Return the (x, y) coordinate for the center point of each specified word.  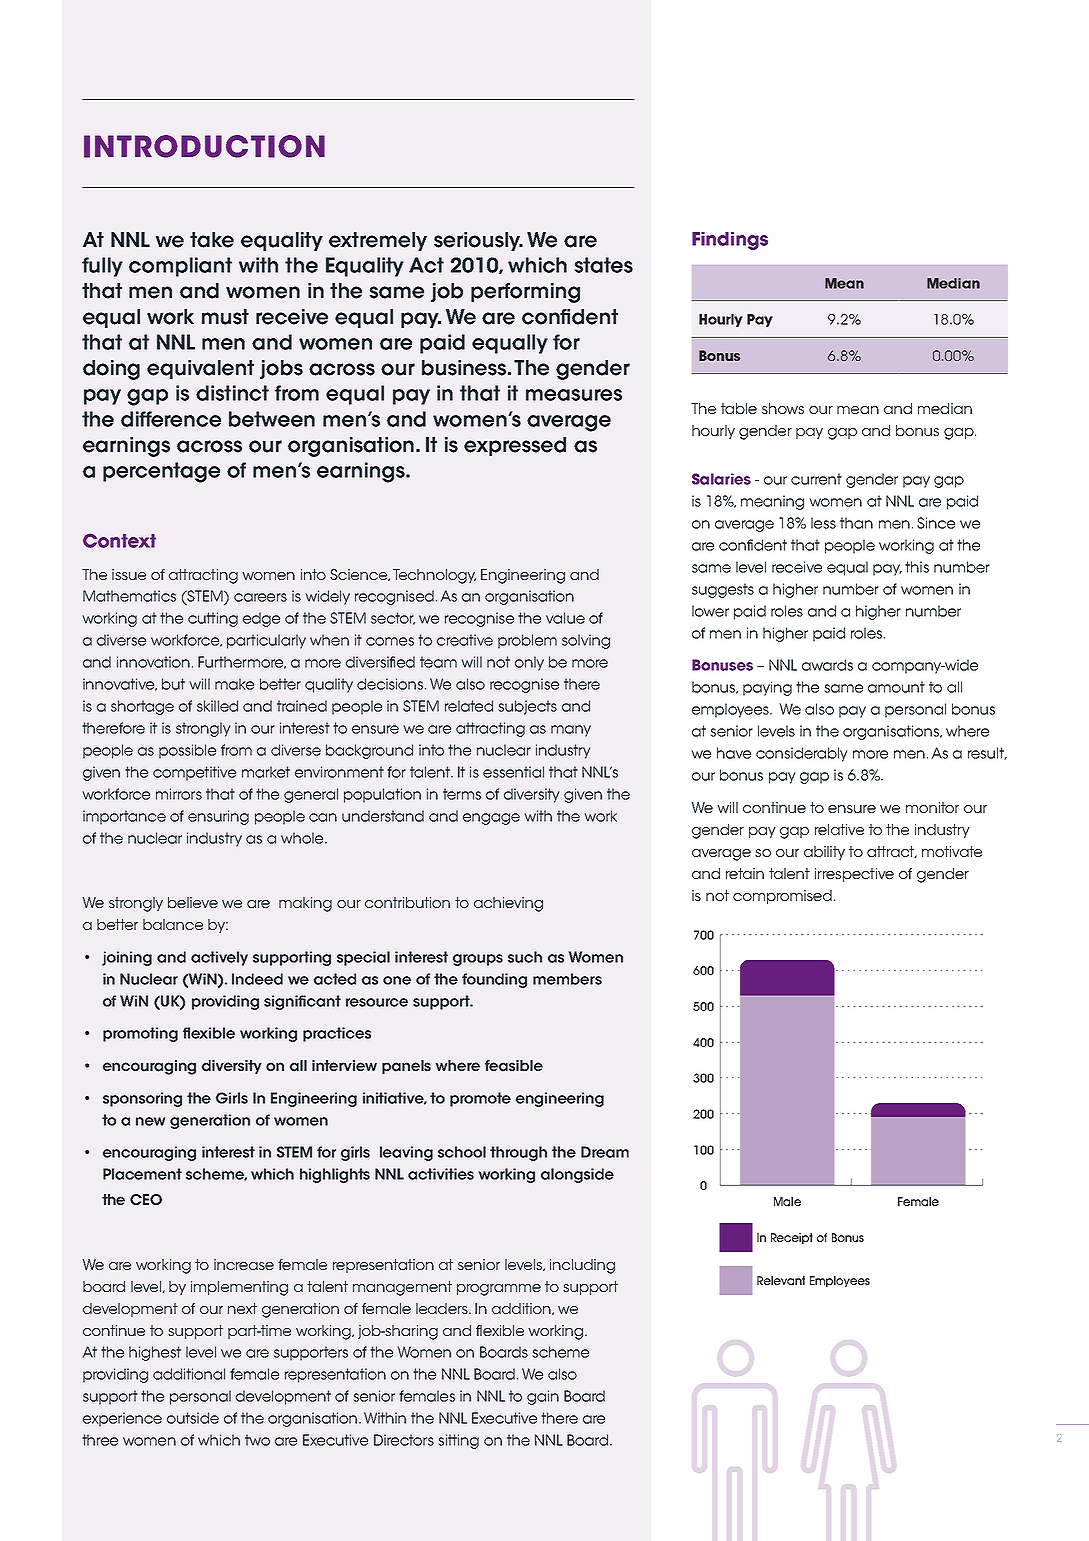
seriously (478, 241)
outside (193, 1418)
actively (219, 958)
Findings (730, 241)
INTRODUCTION (204, 146)
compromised (782, 897)
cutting (213, 619)
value (565, 618)
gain (543, 1397)
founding (494, 980)
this (917, 567)
